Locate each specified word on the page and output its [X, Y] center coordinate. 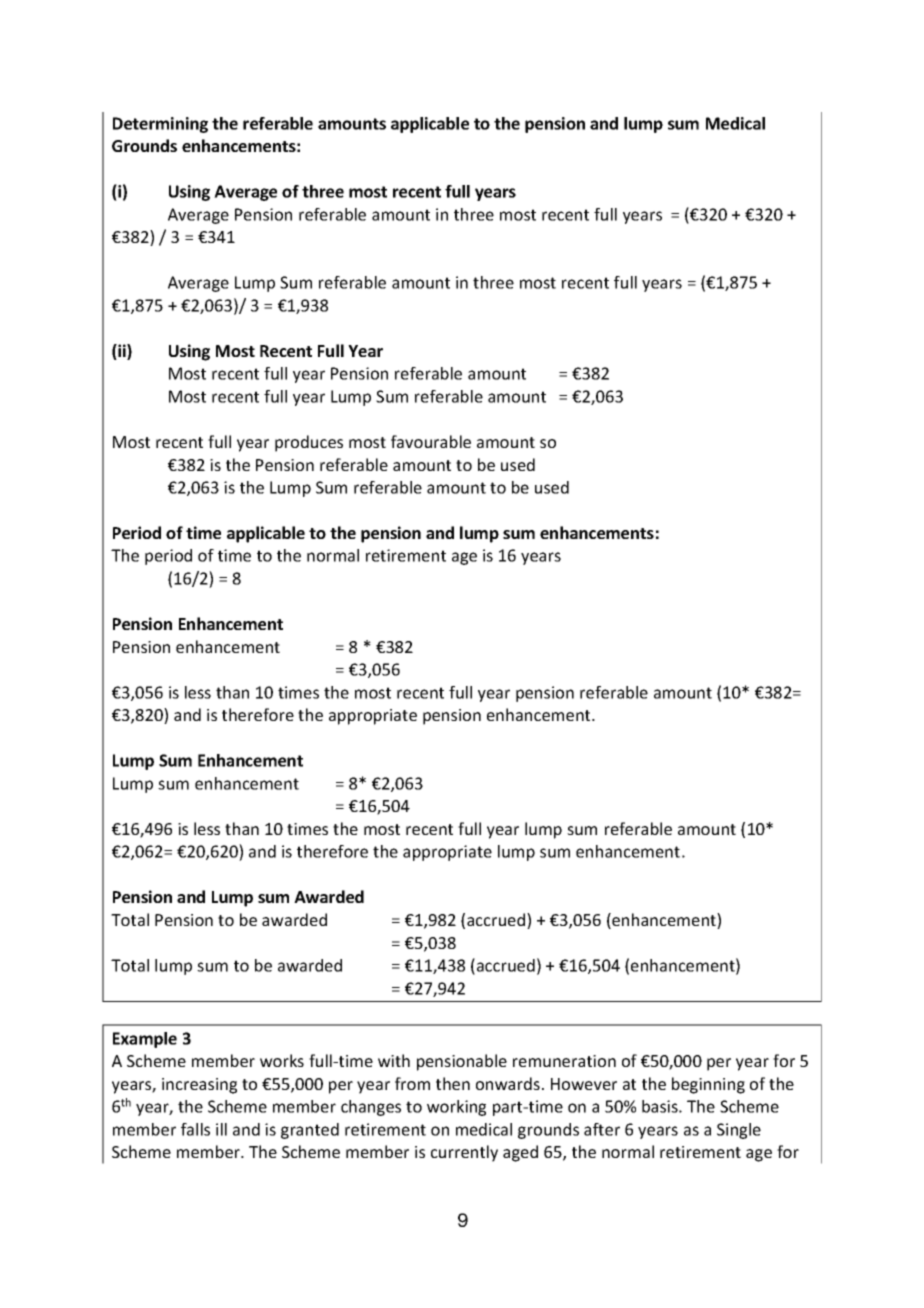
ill [221, 1129]
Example [145, 1040]
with [394, 1060]
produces [309, 443]
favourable [431, 441]
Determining [160, 125]
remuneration [564, 1061]
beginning [708, 1085]
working [456, 1108]
